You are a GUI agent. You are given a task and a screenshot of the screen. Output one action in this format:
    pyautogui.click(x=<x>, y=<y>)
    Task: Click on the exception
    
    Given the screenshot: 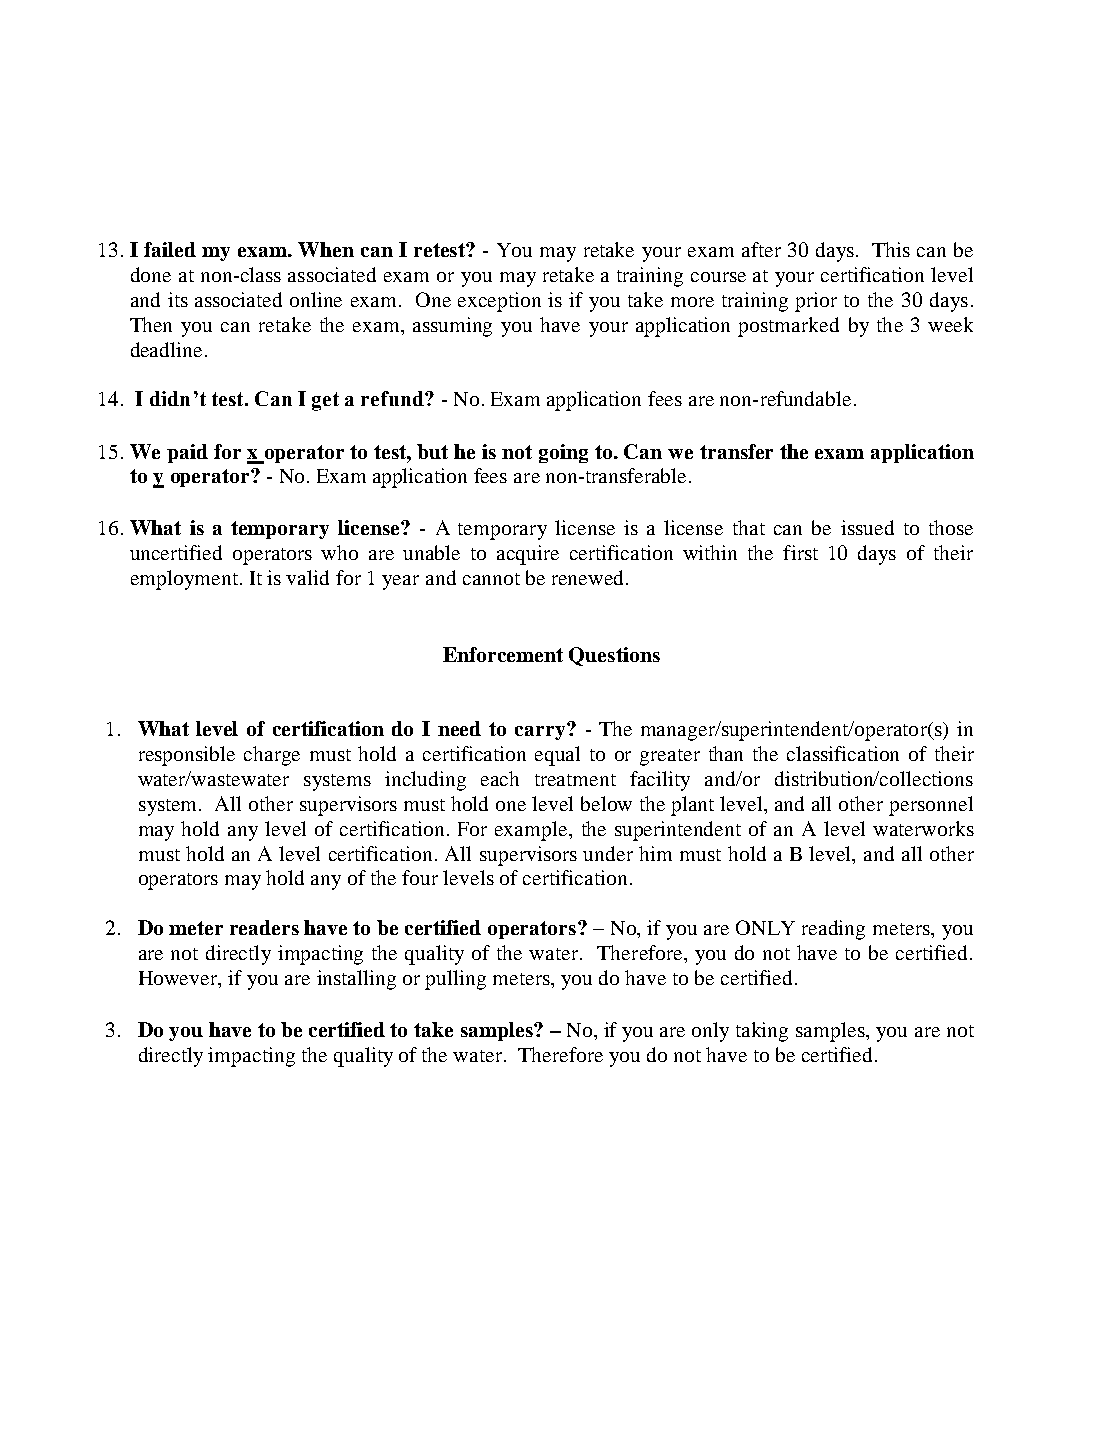 What is the action you would take?
    pyautogui.click(x=499, y=302)
